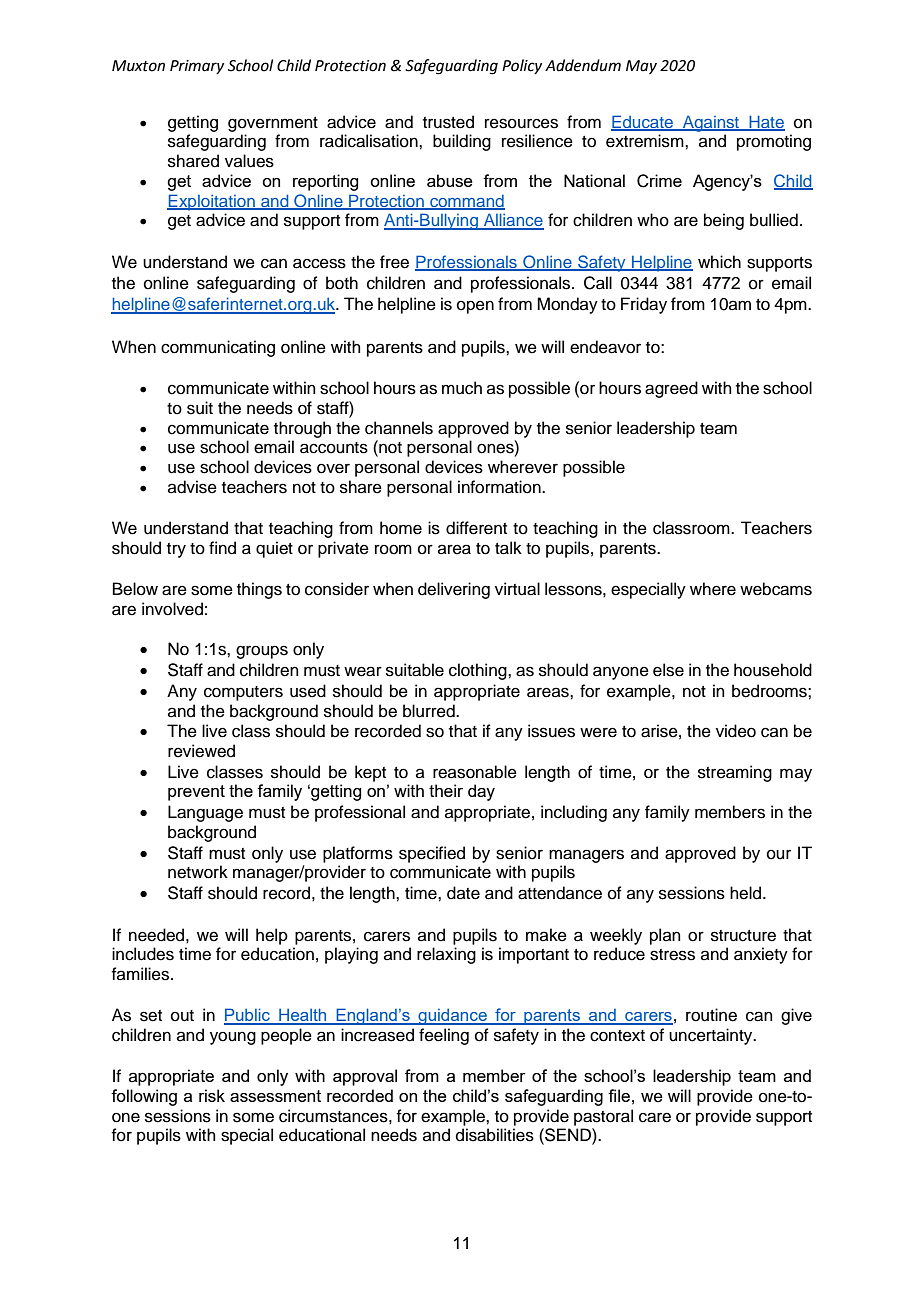  Describe the element at coordinates (495, 1135) in the screenshot. I see `disabilities` at that location.
